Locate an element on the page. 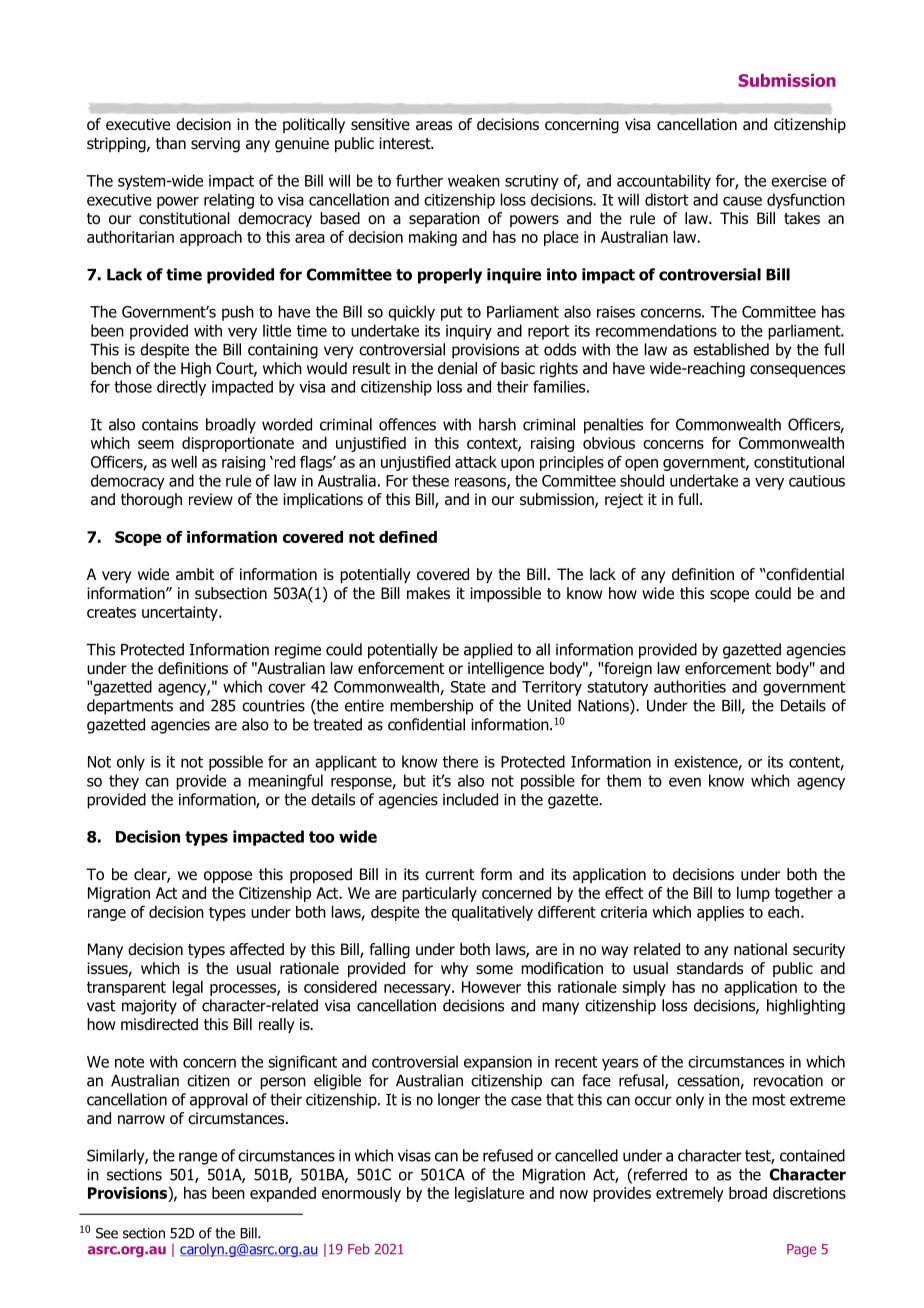 This image has height=1308, width=924. legal is located at coordinates (188, 988).
